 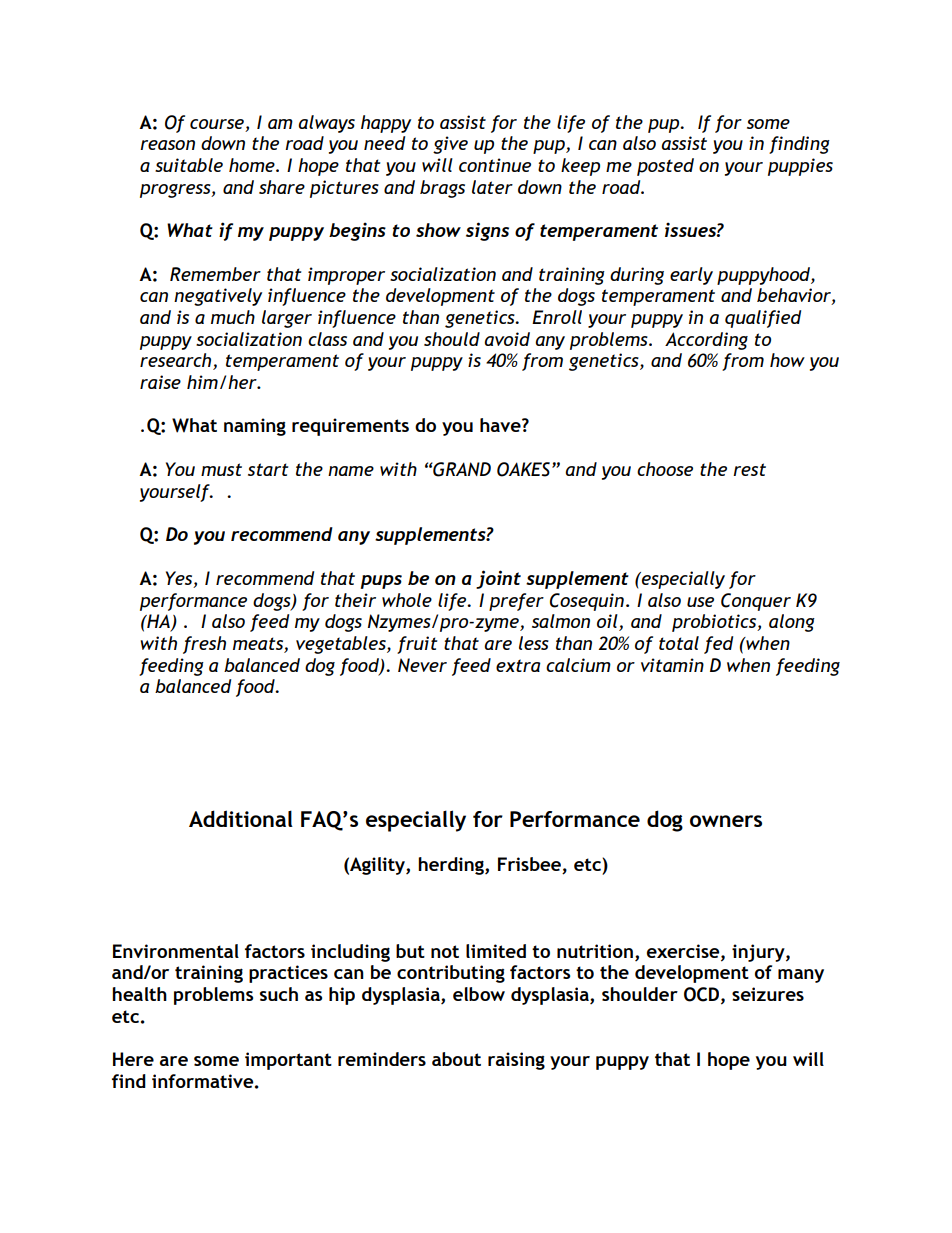 I want to click on According, so click(x=706, y=341).
